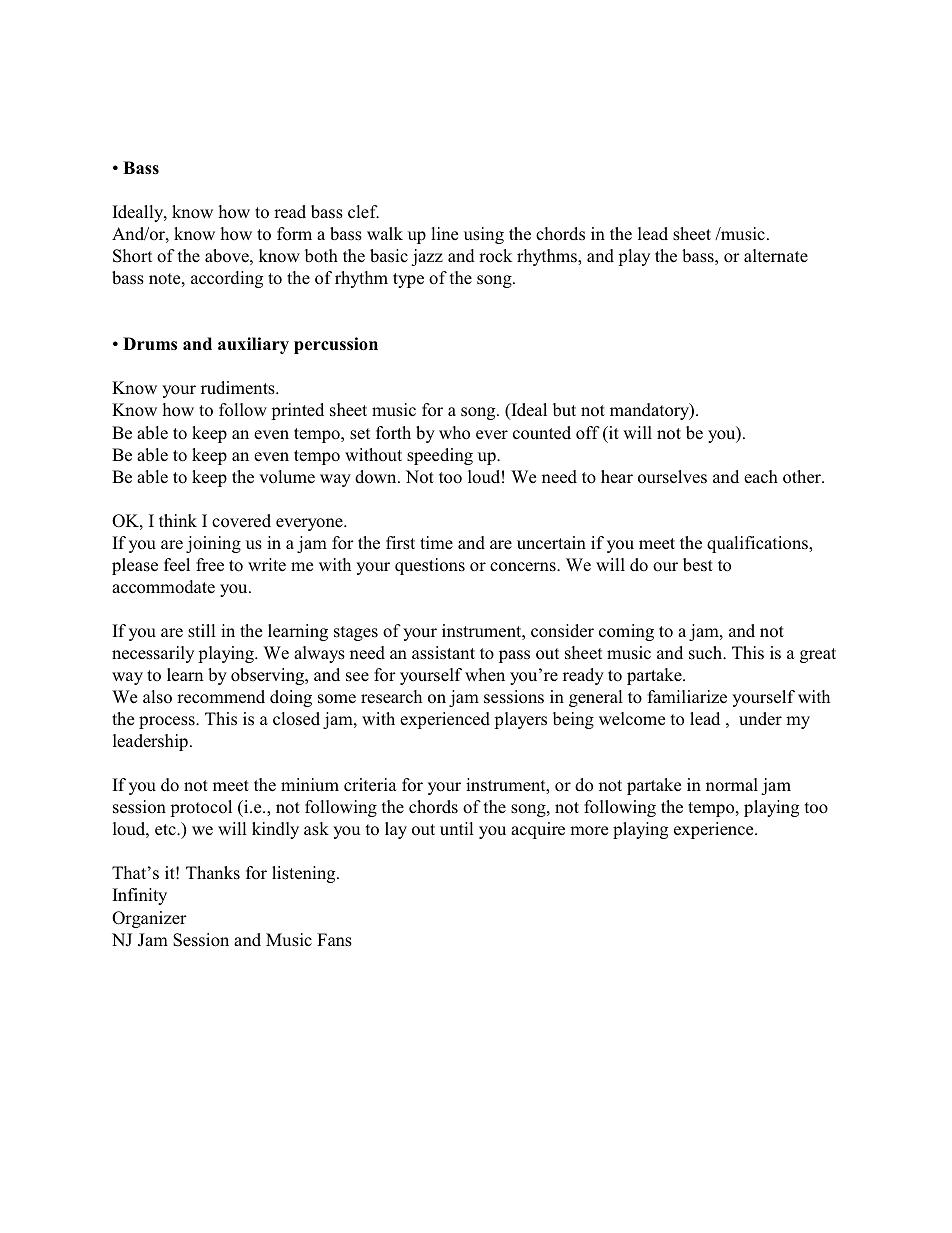 This screenshot has height=1233, width=952. Describe the element at coordinates (698, 565) in the screenshot. I see `best` at that location.
